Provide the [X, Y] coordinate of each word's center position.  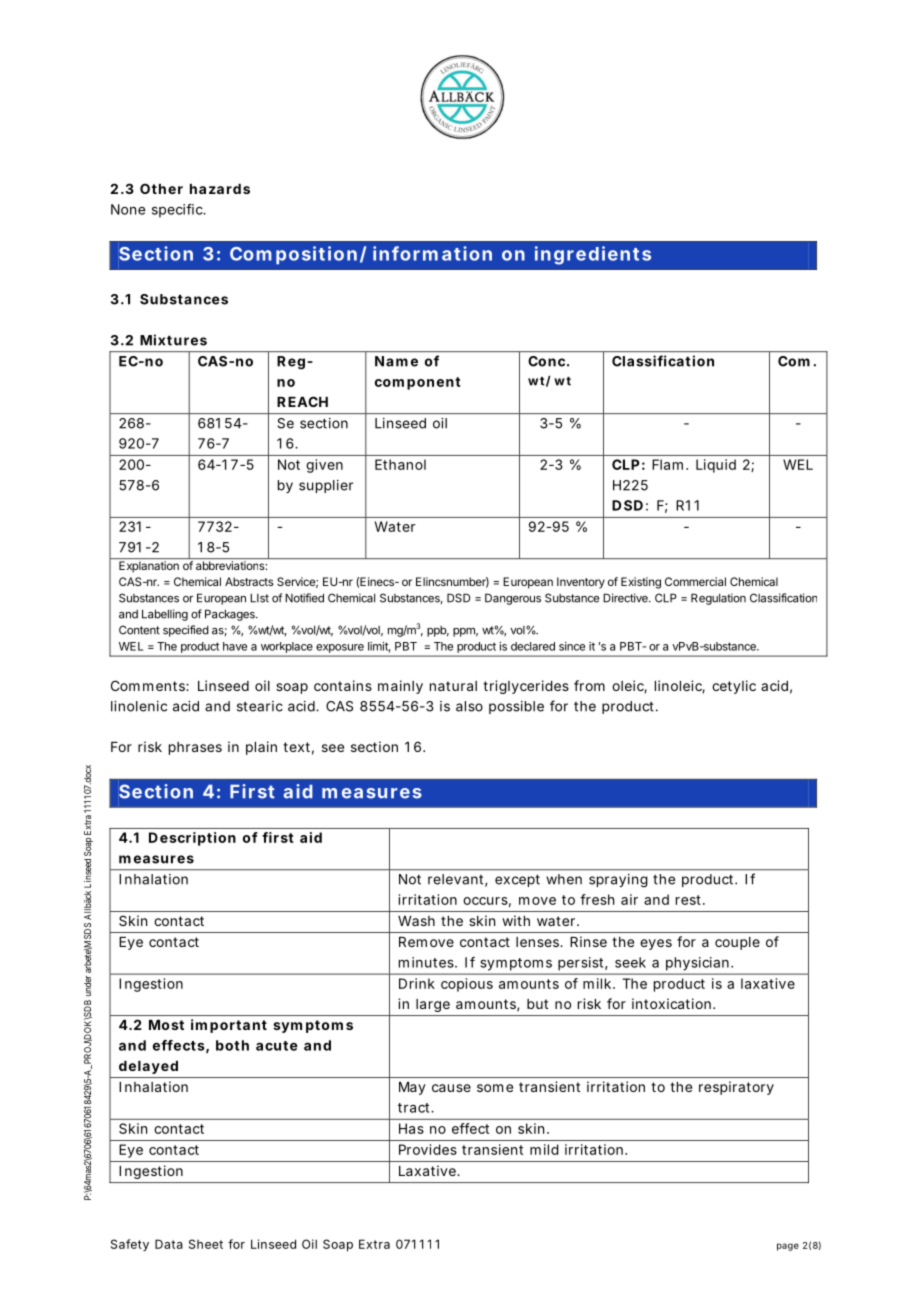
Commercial [695, 581]
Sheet [206, 1244]
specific [177, 211]
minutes [426, 962]
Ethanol [400, 464]
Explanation [149, 567]
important [229, 1026]
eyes [656, 944]
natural [453, 686]
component [418, 383]
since [572, 646]
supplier [326, 486]
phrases [195, 748]
